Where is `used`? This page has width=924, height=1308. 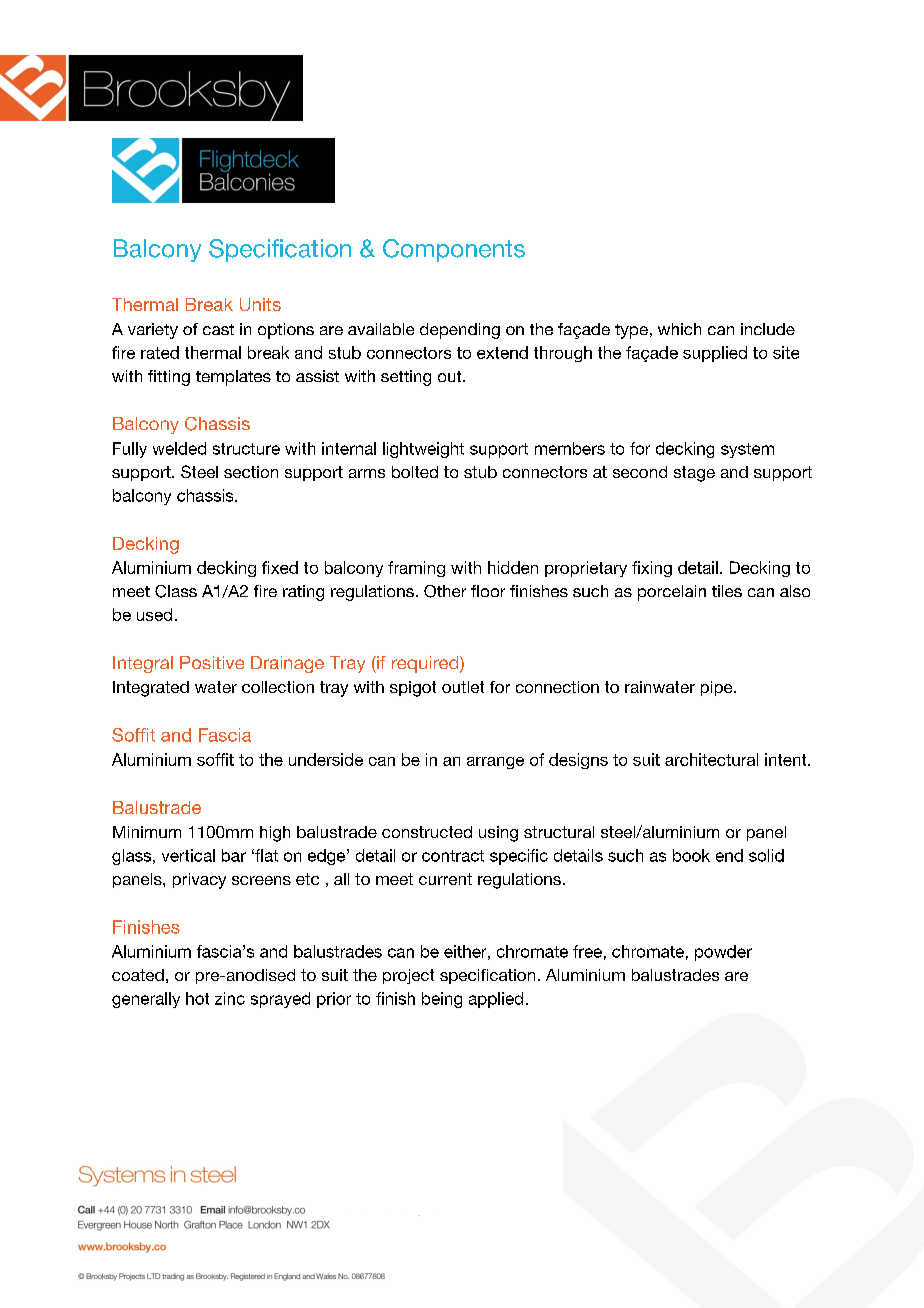 used is located at coordinates (154, 614).
